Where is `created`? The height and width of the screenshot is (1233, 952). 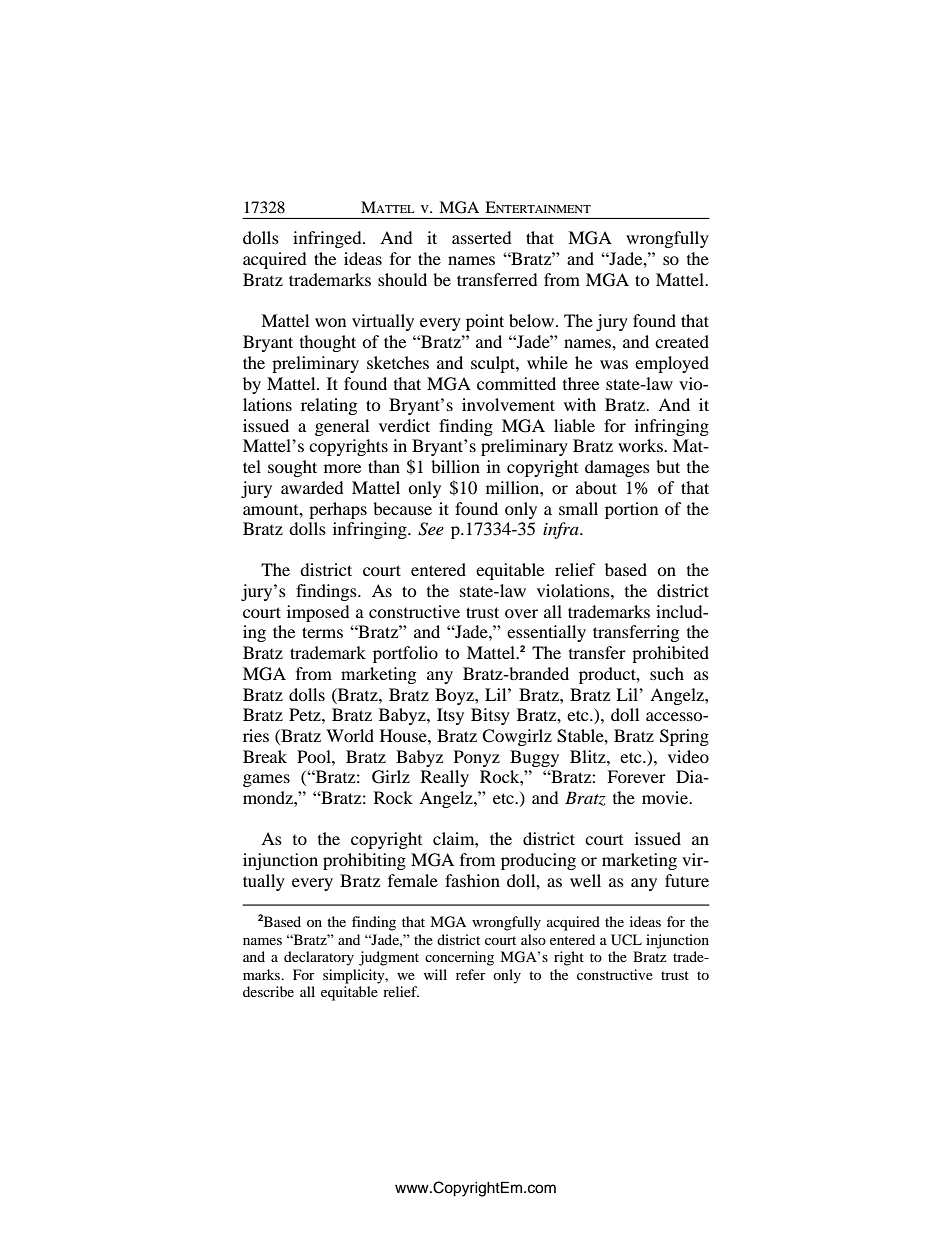 created is located at coordinates (682, 341).
